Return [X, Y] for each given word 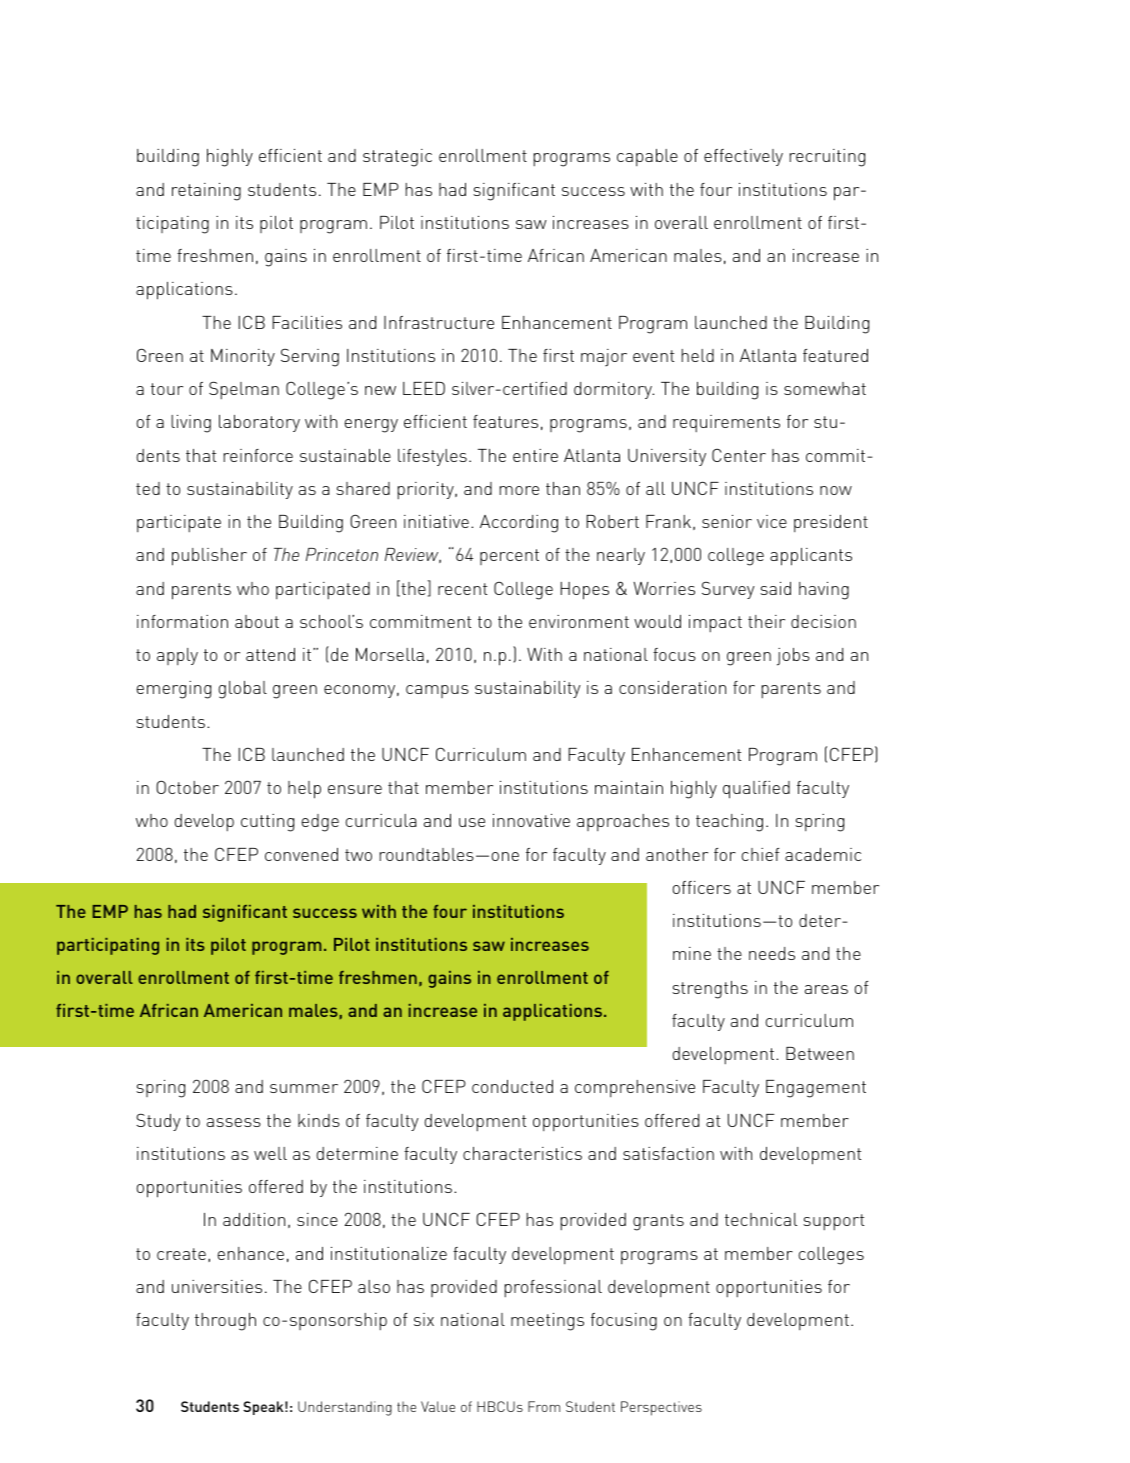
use [472, 822]
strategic [397, 158]
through [225, 1322]
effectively [743, 157]
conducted [512, 1086]
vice [772, 521]
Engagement [816, 1089]
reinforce [258, 455]
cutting [267, 823]
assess [234, 1122]
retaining [206, 192]
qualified [756, 790]
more [519, 490]
